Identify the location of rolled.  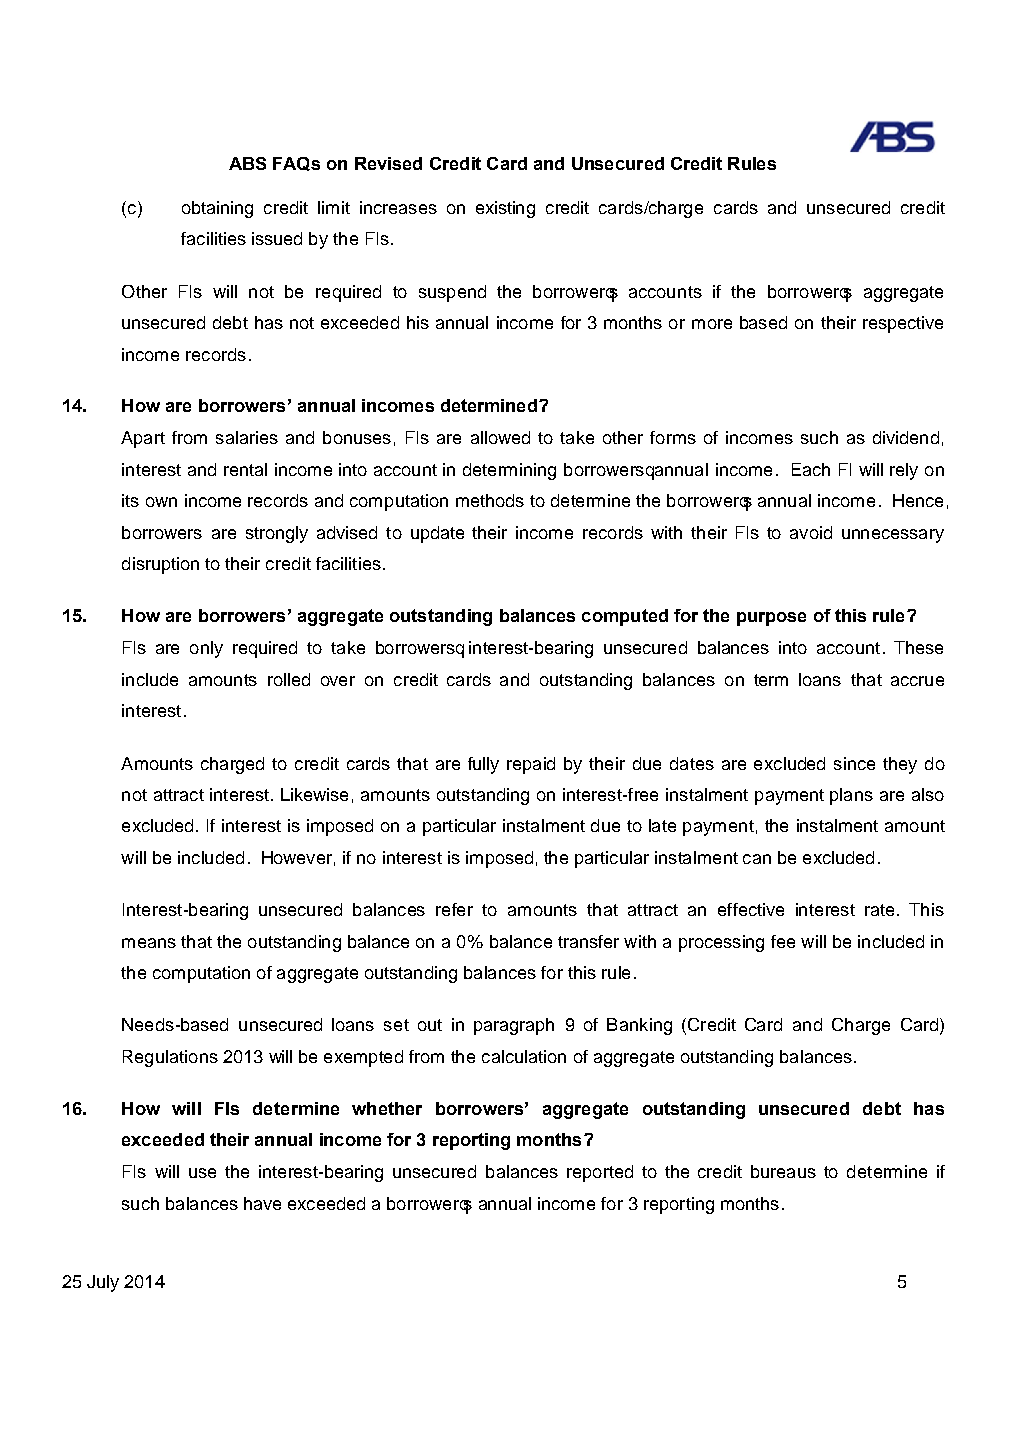
(289, 679).
